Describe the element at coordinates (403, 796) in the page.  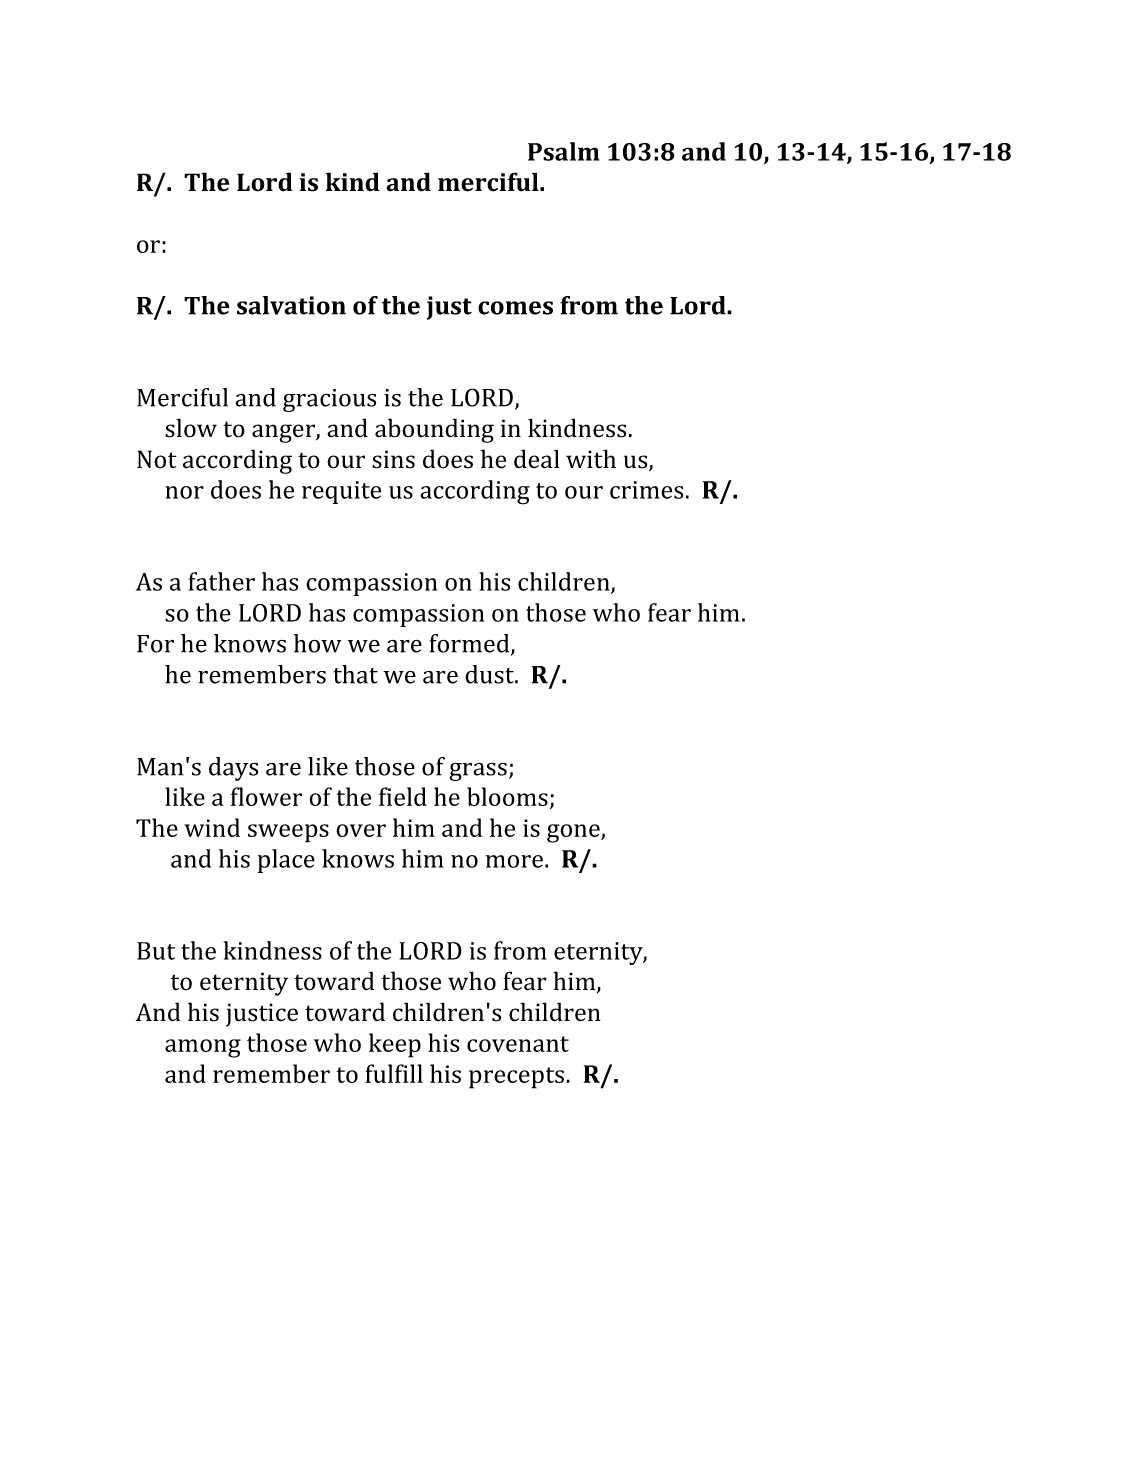
I see `field` at that location.
